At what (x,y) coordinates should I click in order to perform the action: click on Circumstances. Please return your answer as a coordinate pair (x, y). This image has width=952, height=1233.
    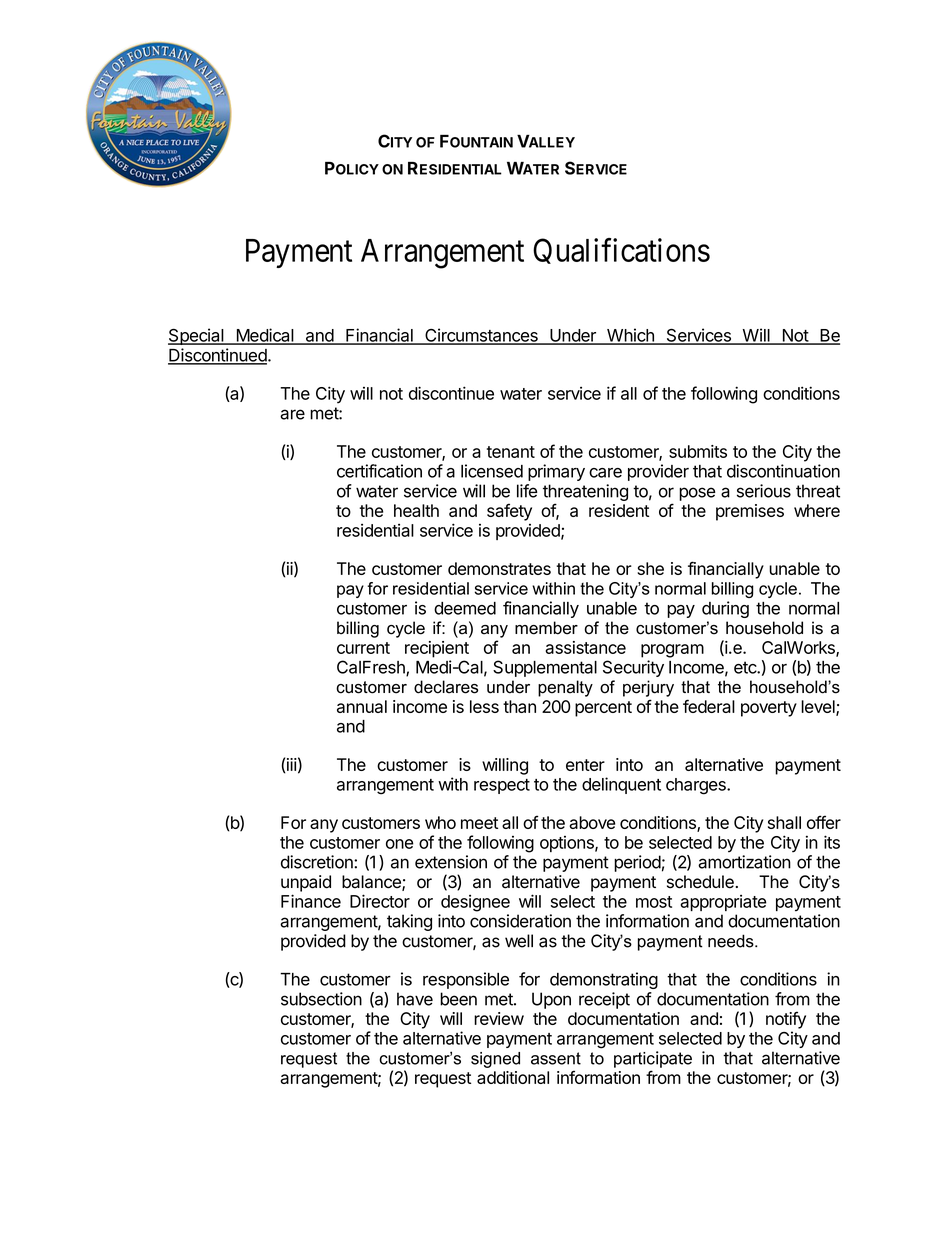
    Looking at the image, I should click on (481, 336).
